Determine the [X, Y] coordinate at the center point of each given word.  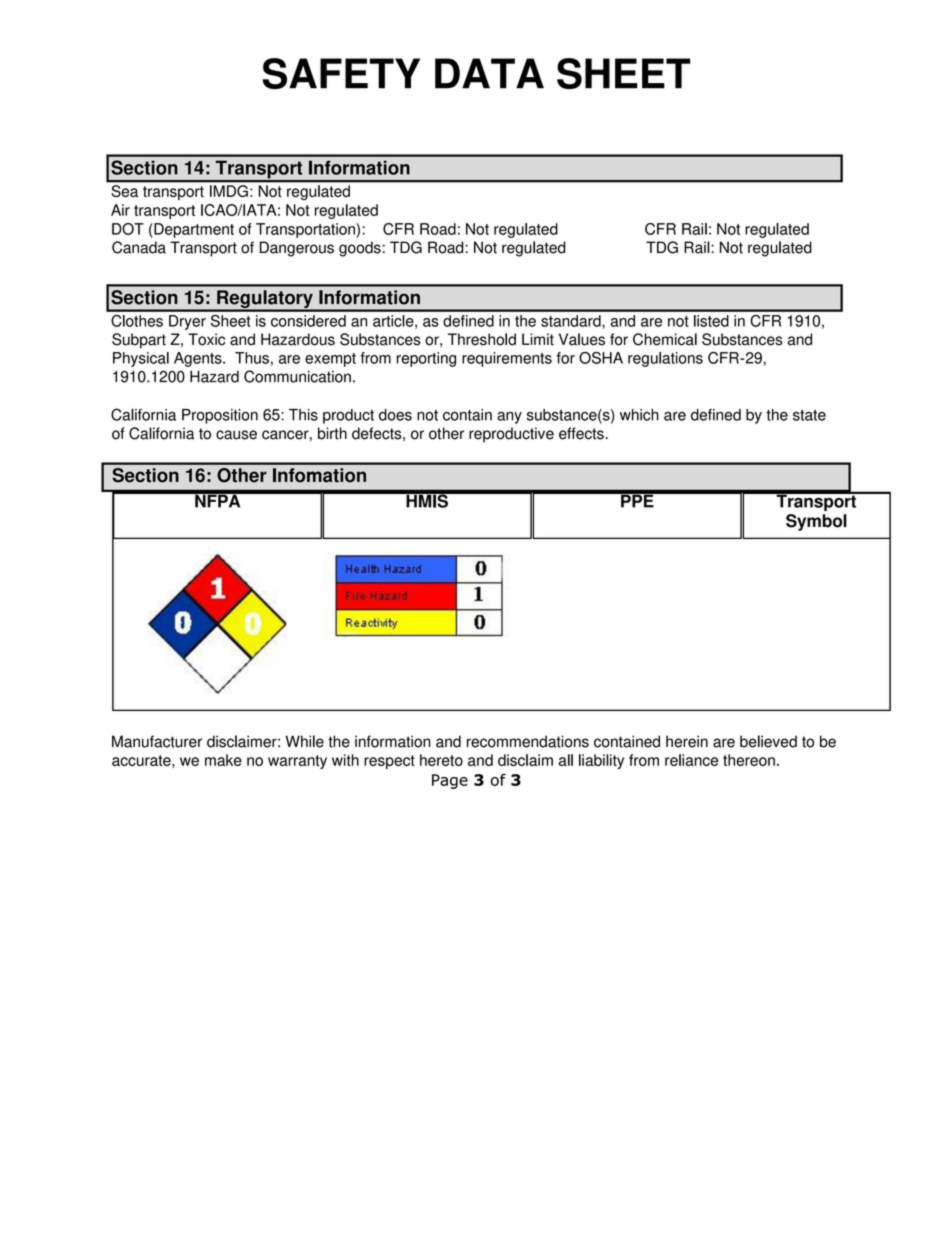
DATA [489, 73]
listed [711, 321]
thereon [749, 760]
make [223, 760]
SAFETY [341, 73]
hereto [441, 760]
